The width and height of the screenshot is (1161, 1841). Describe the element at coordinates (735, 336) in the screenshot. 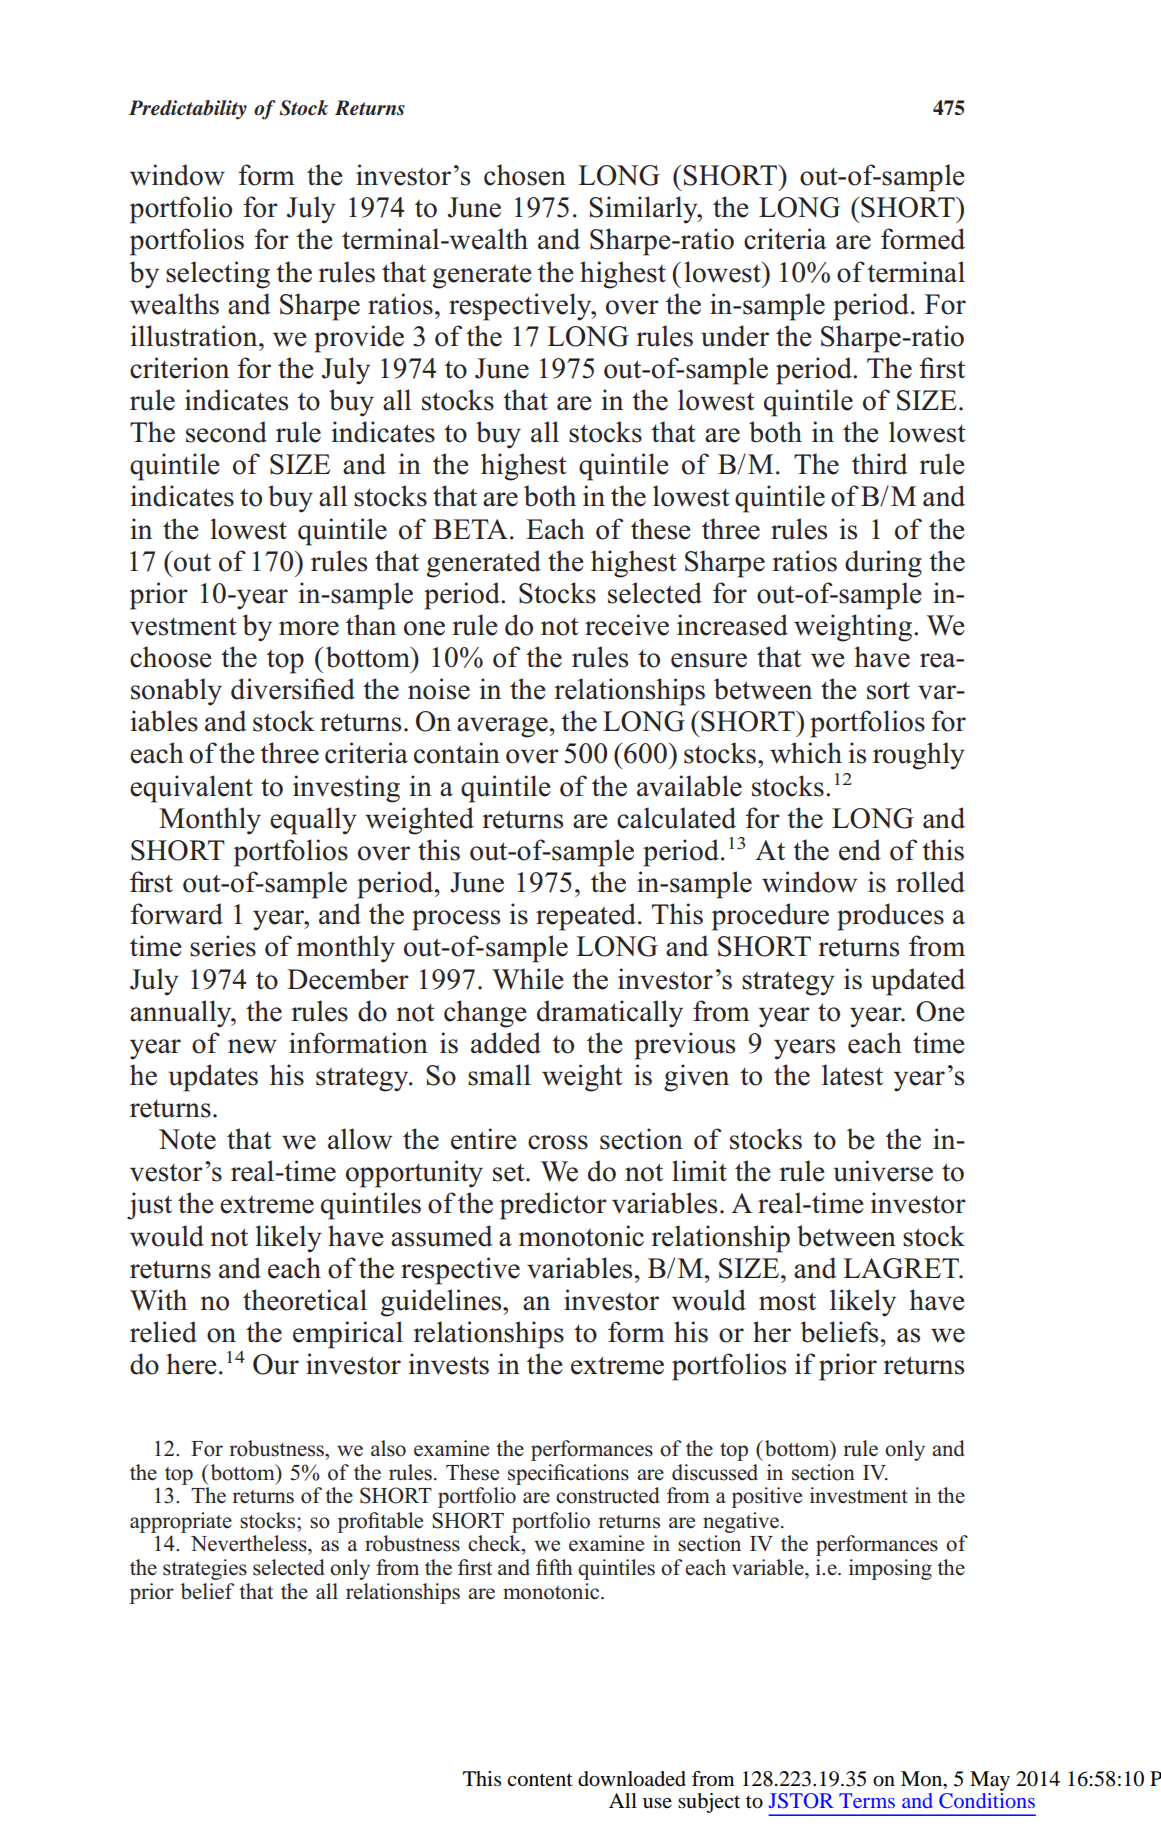

I see `under` at that location.
